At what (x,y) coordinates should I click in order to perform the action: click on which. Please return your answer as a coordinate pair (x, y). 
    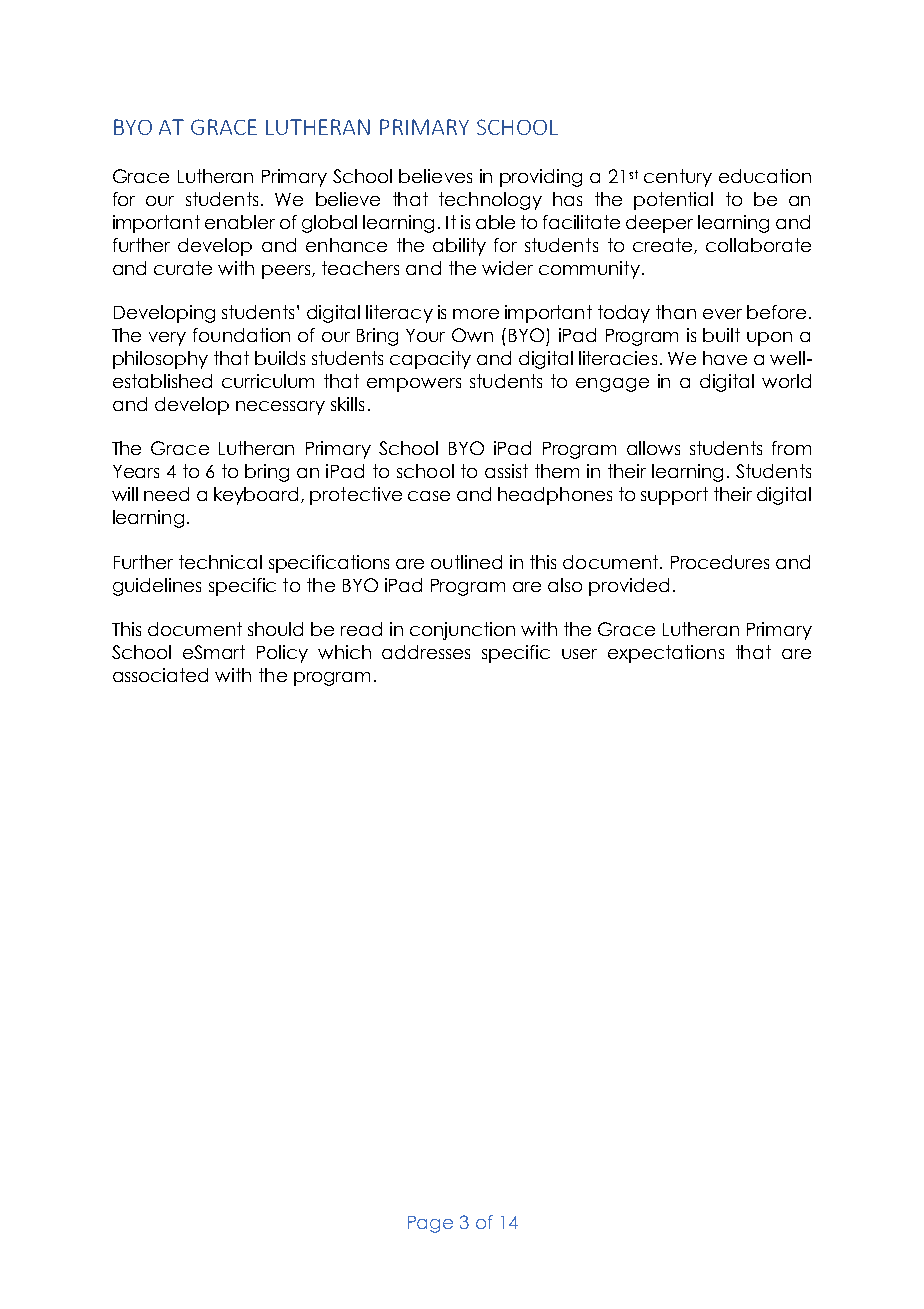
    Looking at the image, I should click on (344, 652).
